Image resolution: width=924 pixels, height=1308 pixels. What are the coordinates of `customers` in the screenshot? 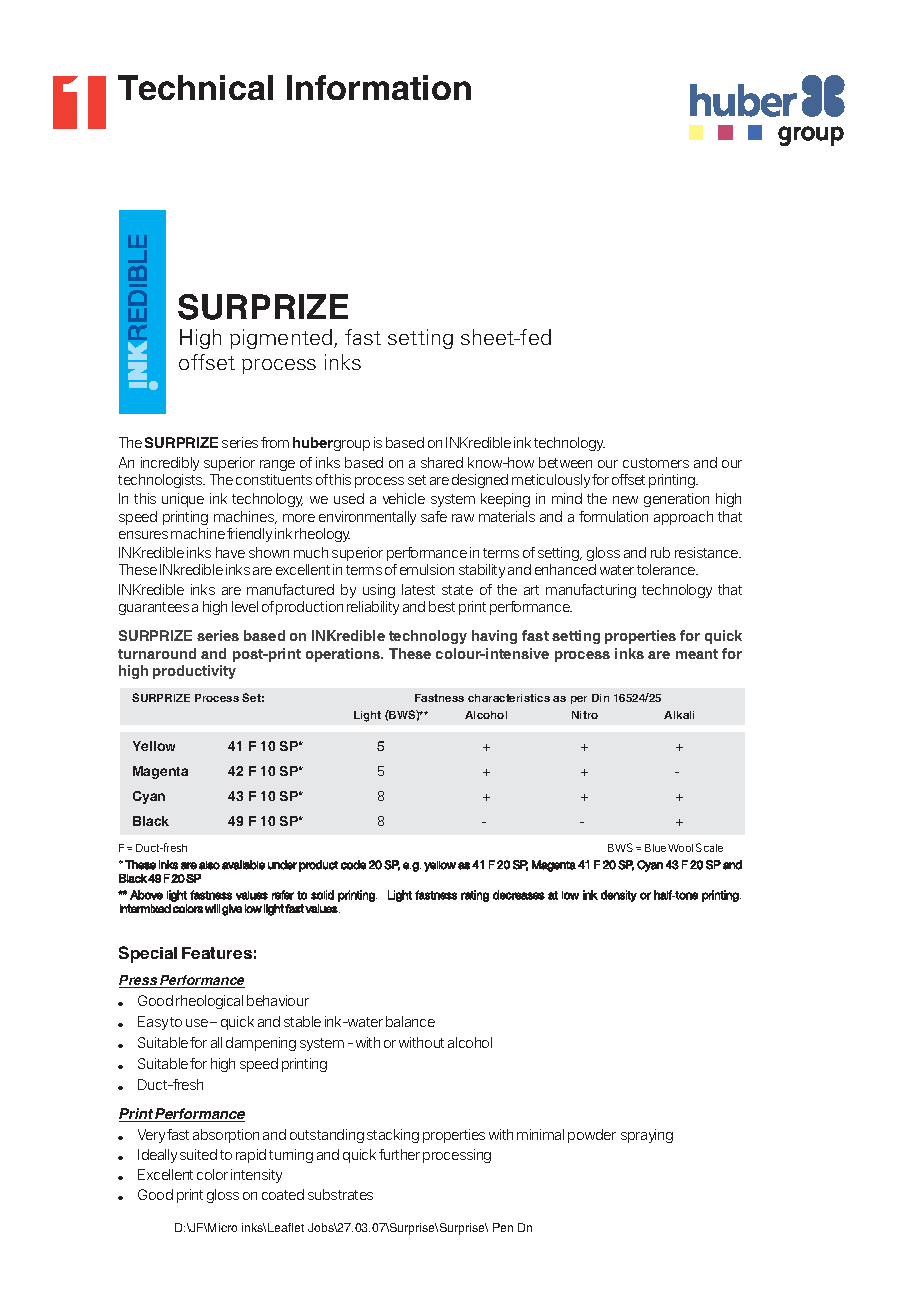 It's located at (656, 463).
